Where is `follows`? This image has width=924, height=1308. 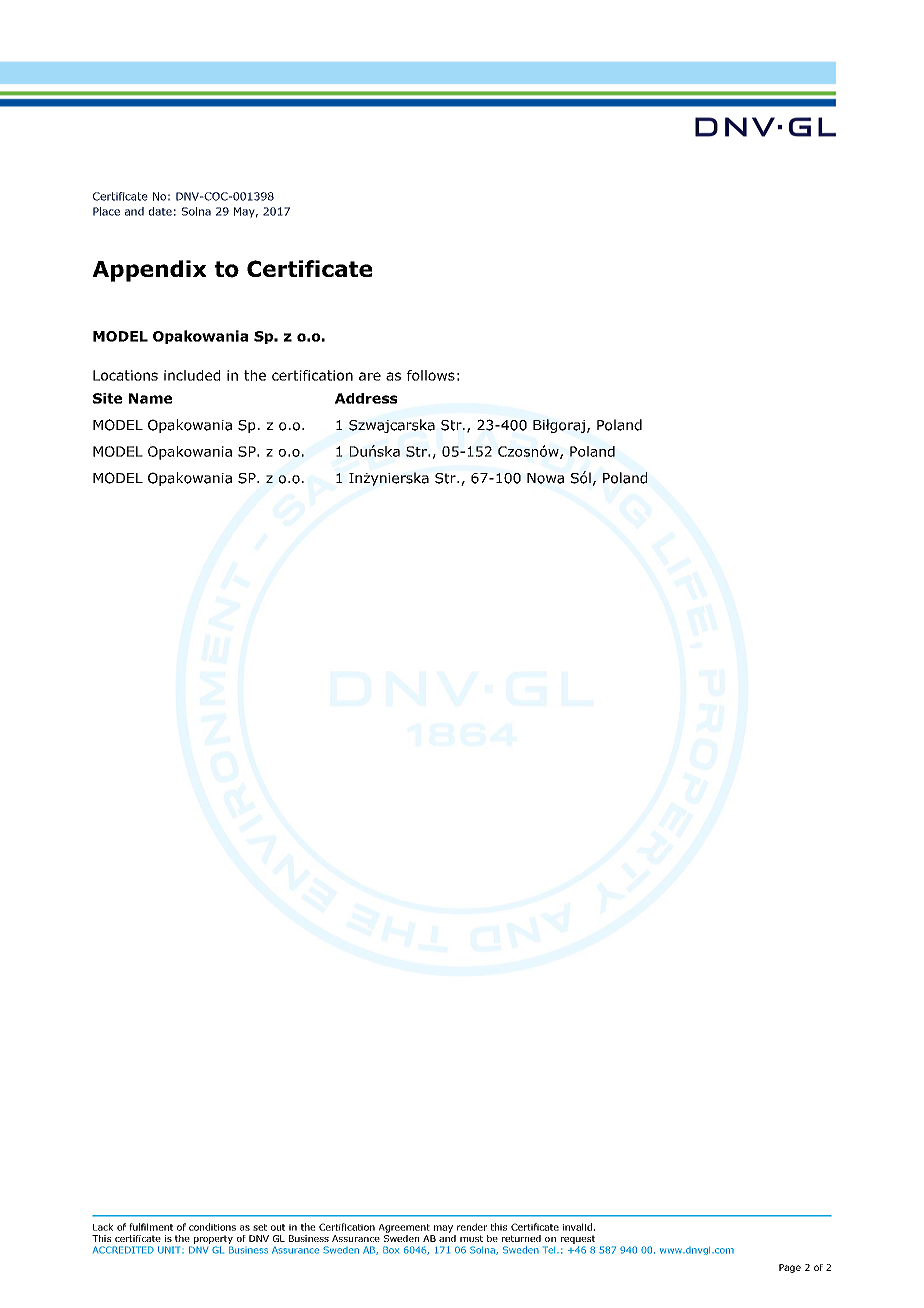 follows is located at coordinates (431, 375).
